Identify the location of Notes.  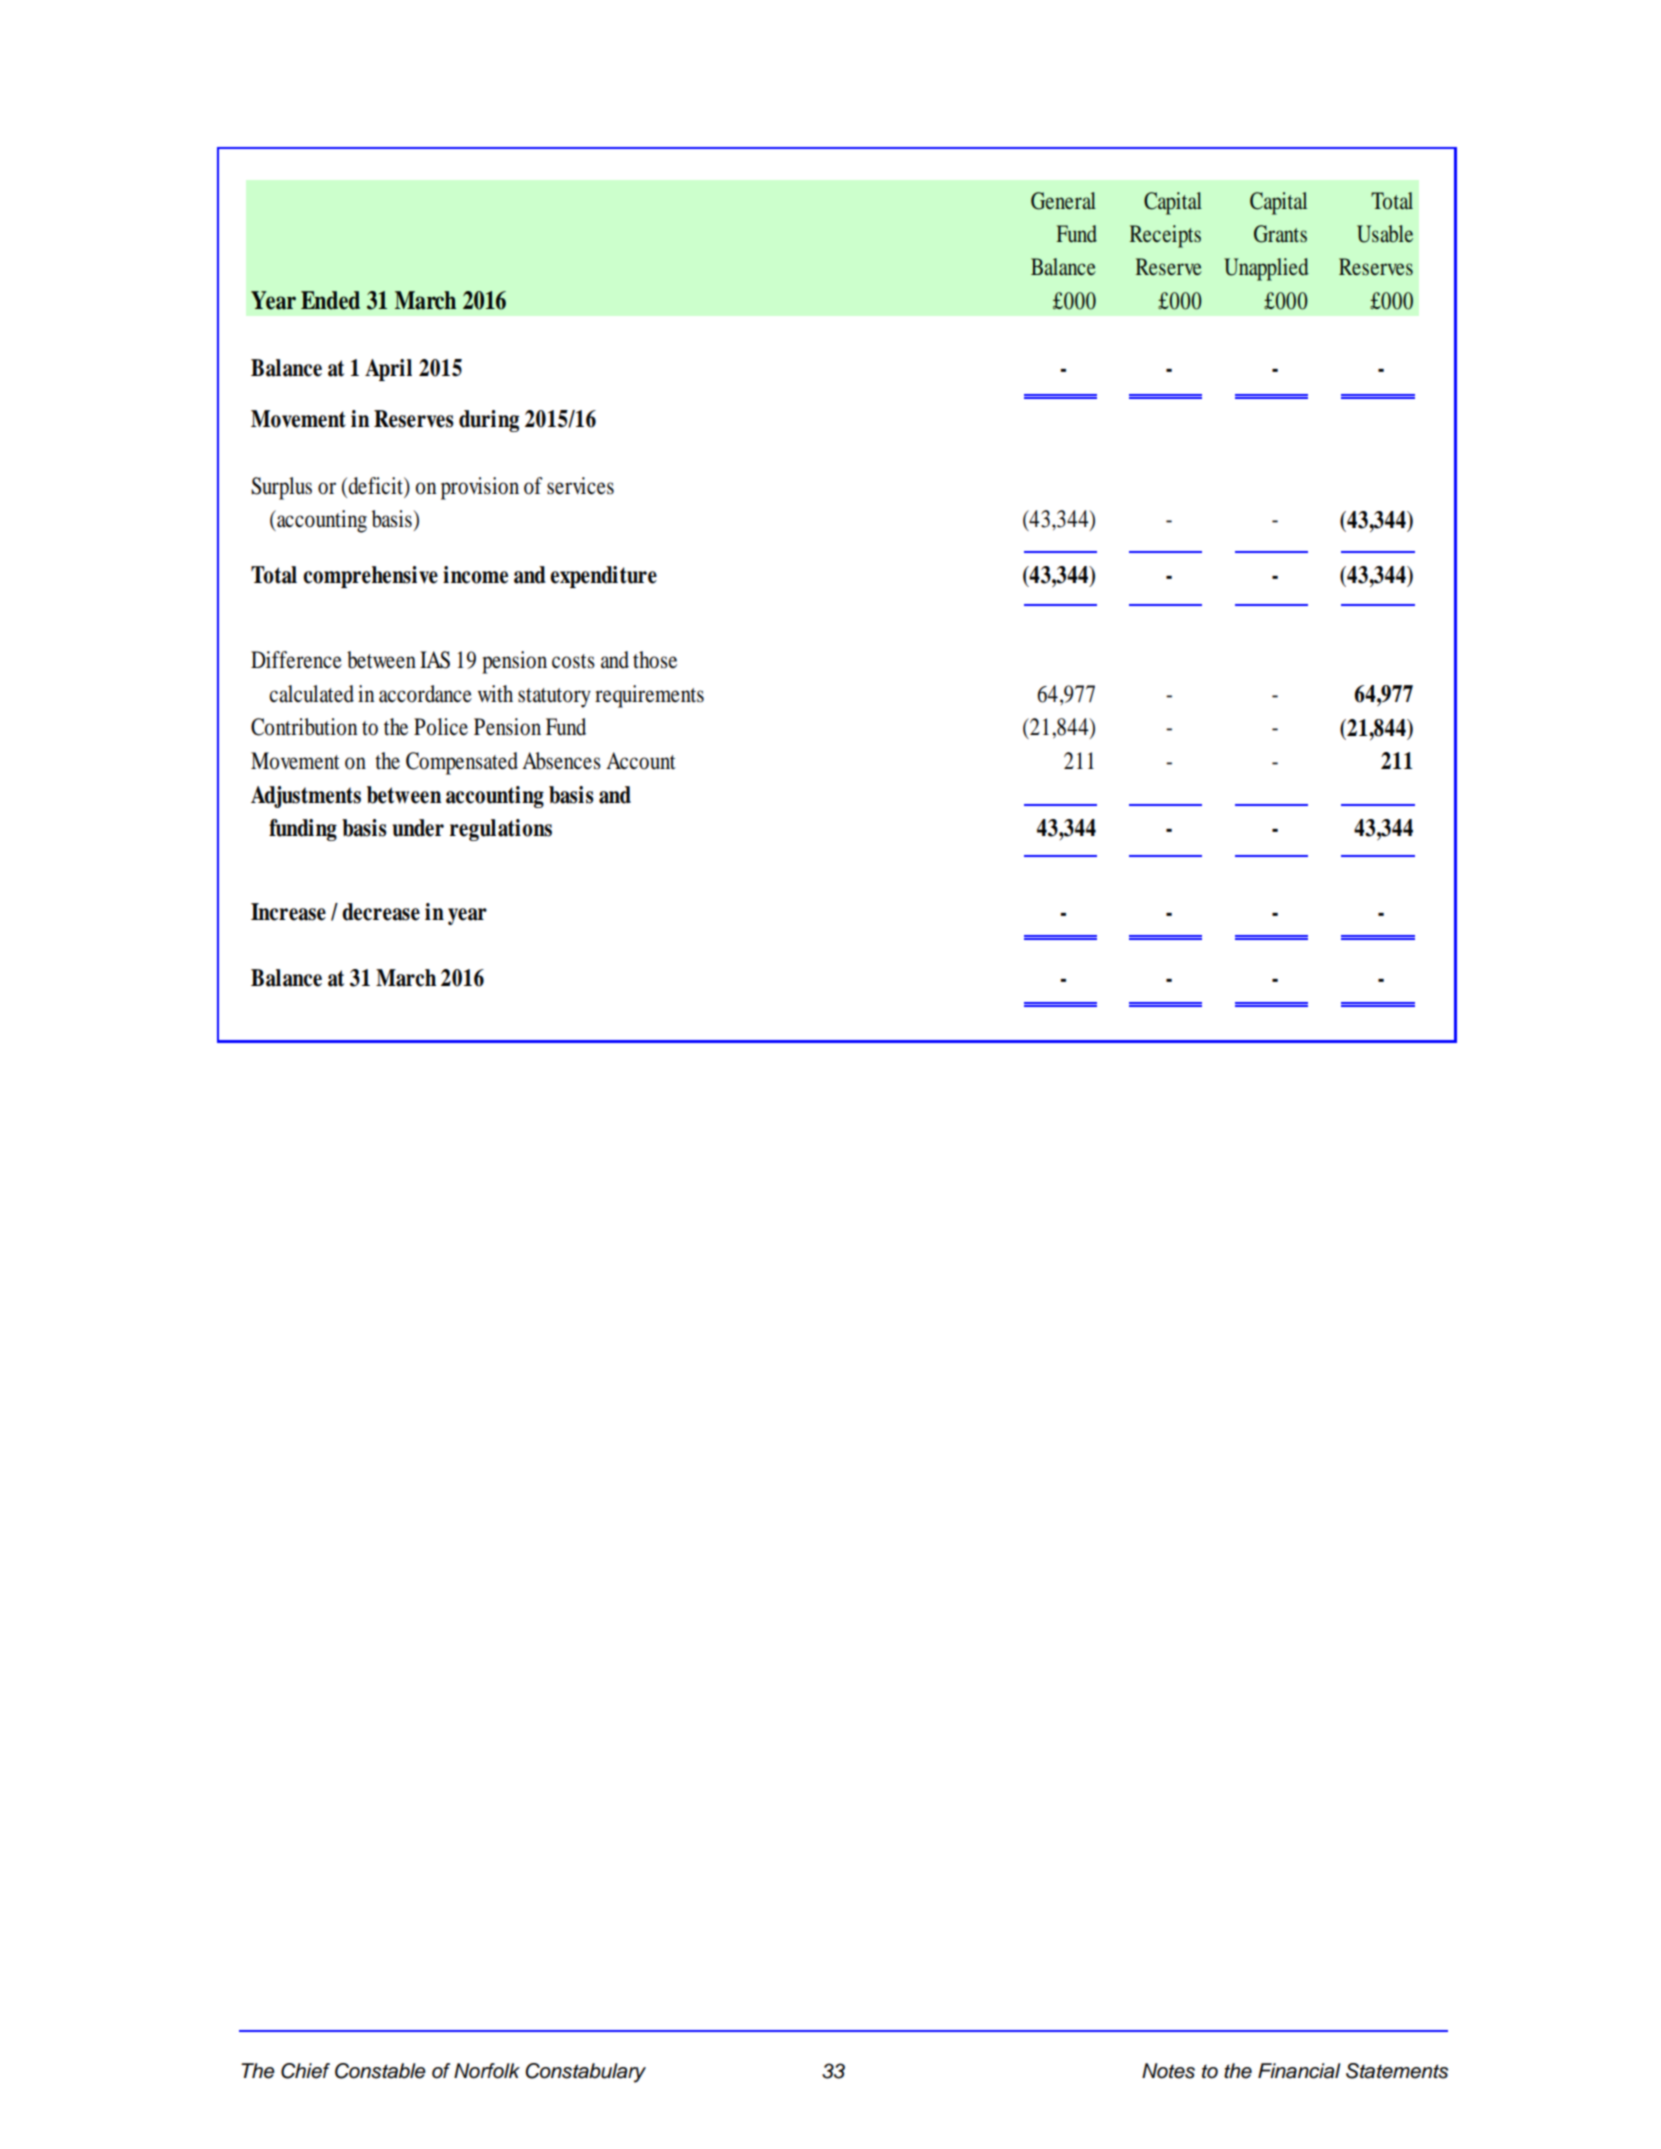
(1168, 2071).
